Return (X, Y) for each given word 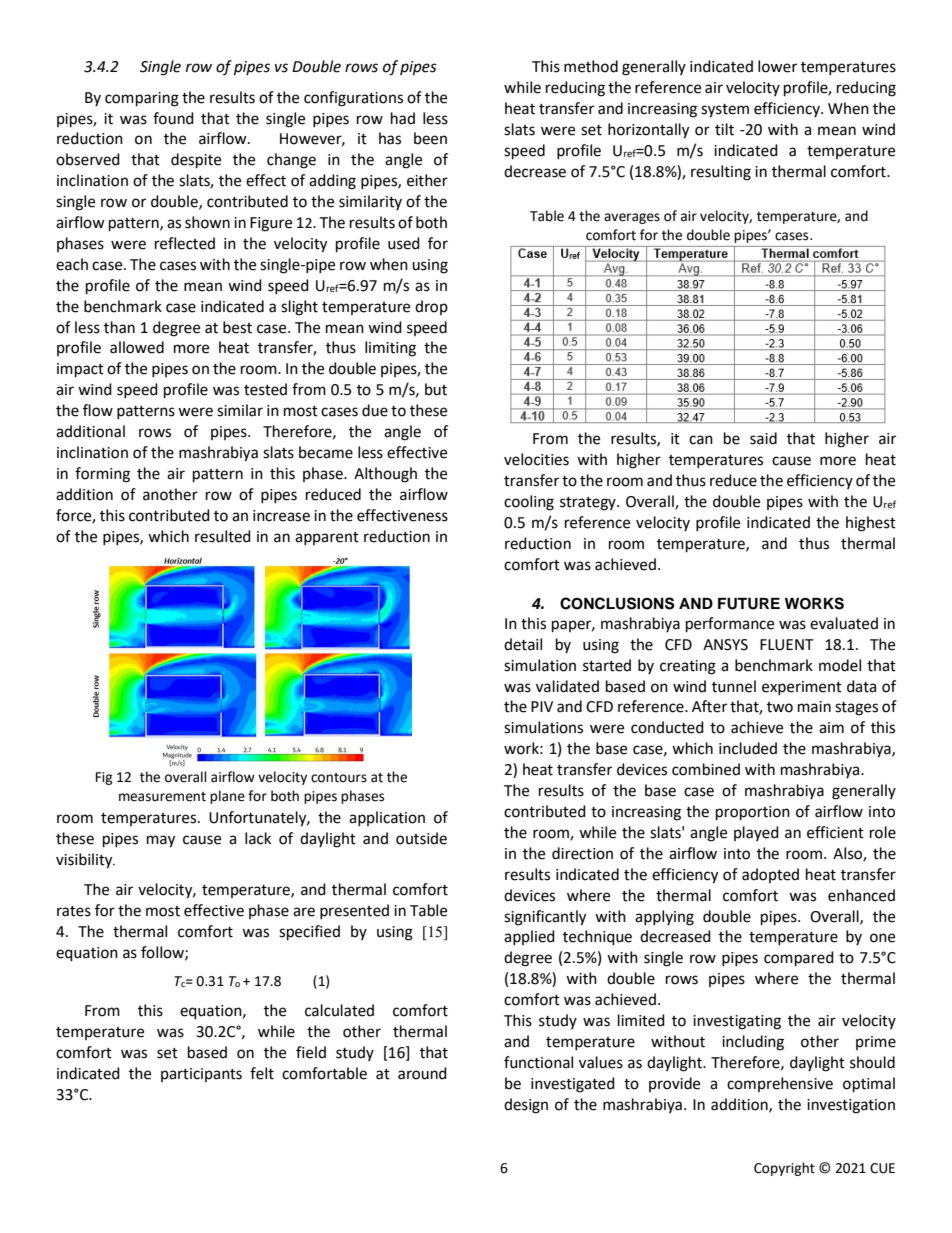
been (430, 138)
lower (777, 66)
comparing (142, 99)
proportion (753, 813)
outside (421, 838)
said (763, 438)
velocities (536, 459)
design (526, 1106)
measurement (162, 797)
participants (201, 1075)
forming (102, 475)
